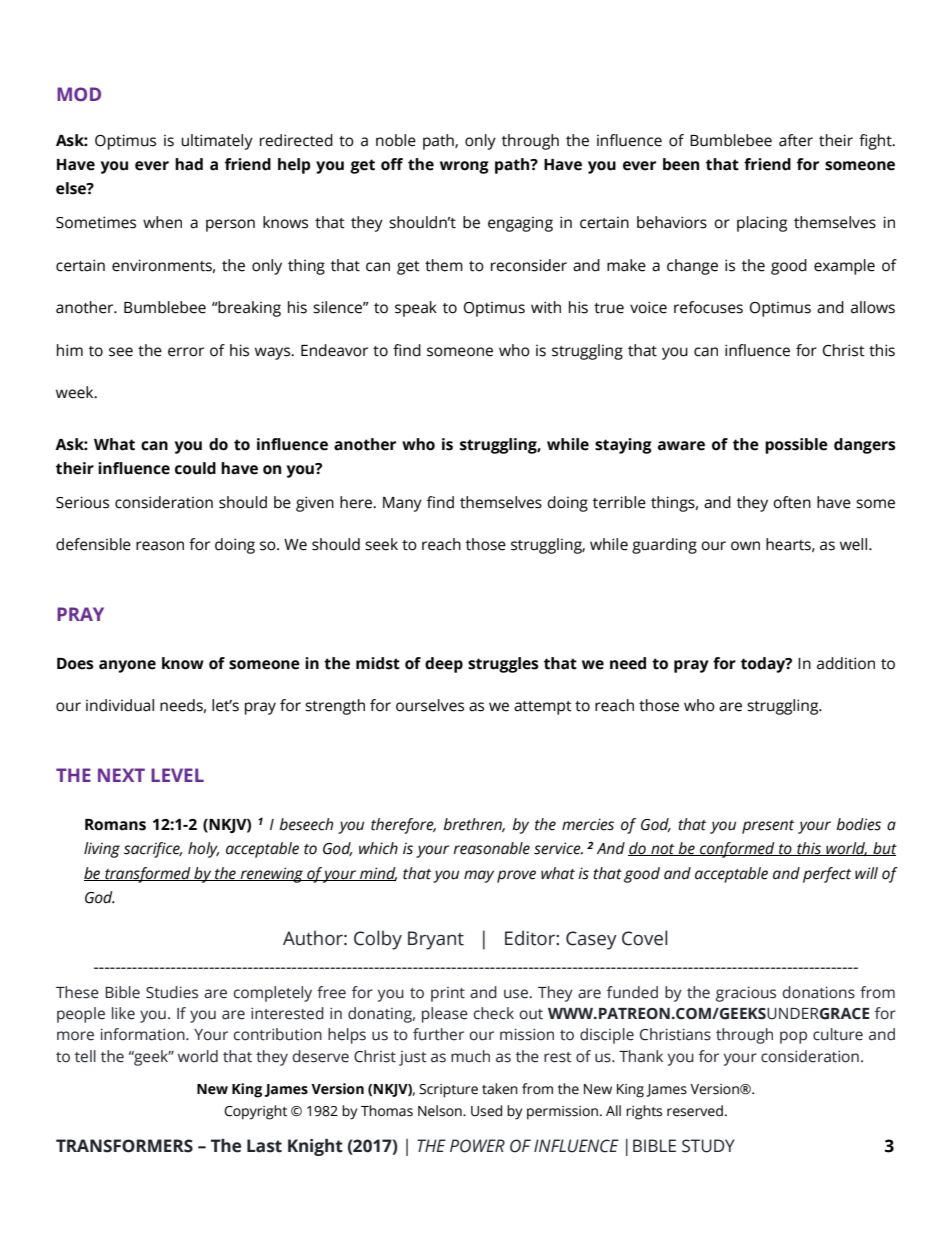 Image resolution: width=952 pixels, height=1233 pixels. Describe the element at coordinates (479, 876) in the screenshot. I see `may` at that location.
